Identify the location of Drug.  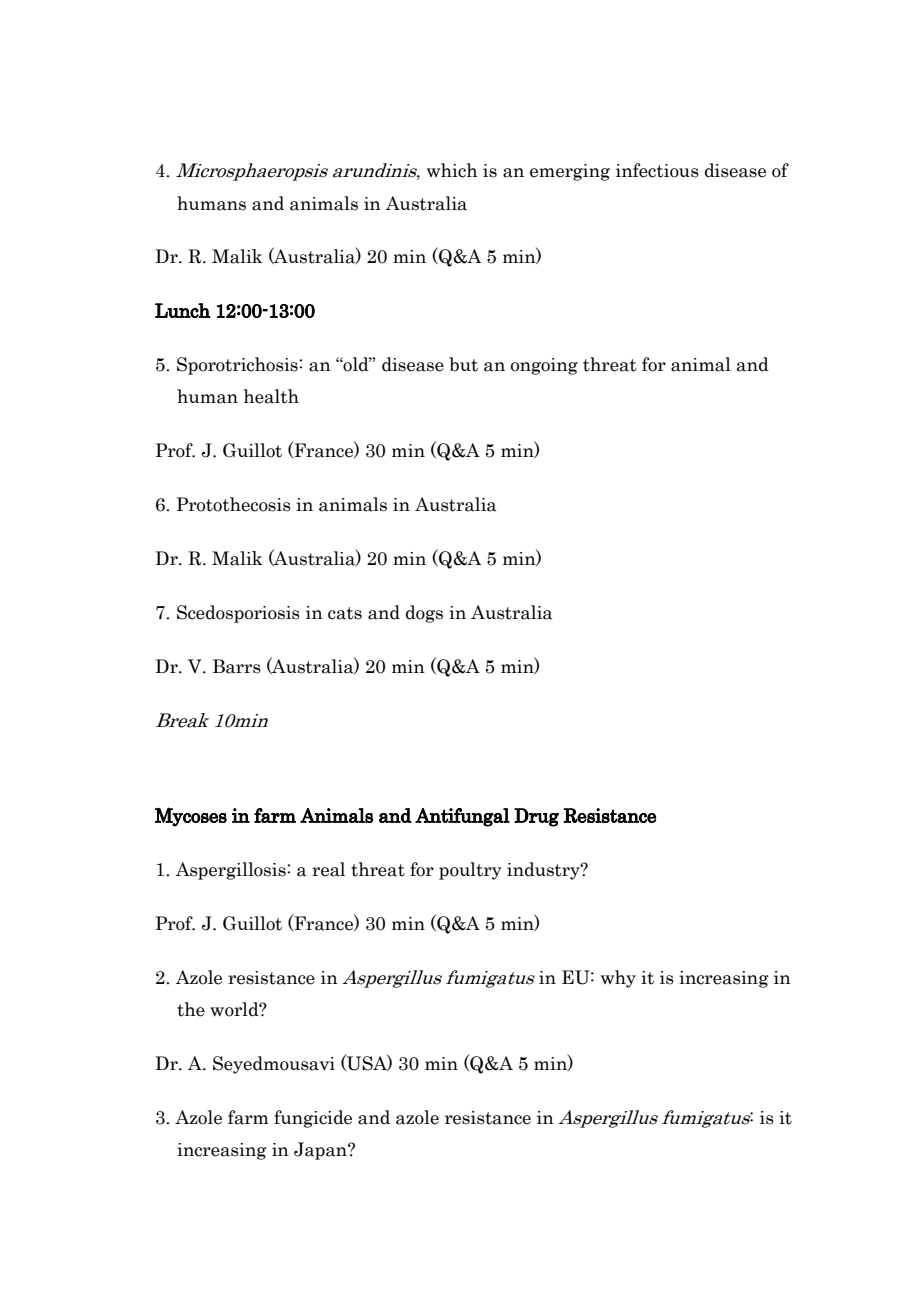
(536, 817).
